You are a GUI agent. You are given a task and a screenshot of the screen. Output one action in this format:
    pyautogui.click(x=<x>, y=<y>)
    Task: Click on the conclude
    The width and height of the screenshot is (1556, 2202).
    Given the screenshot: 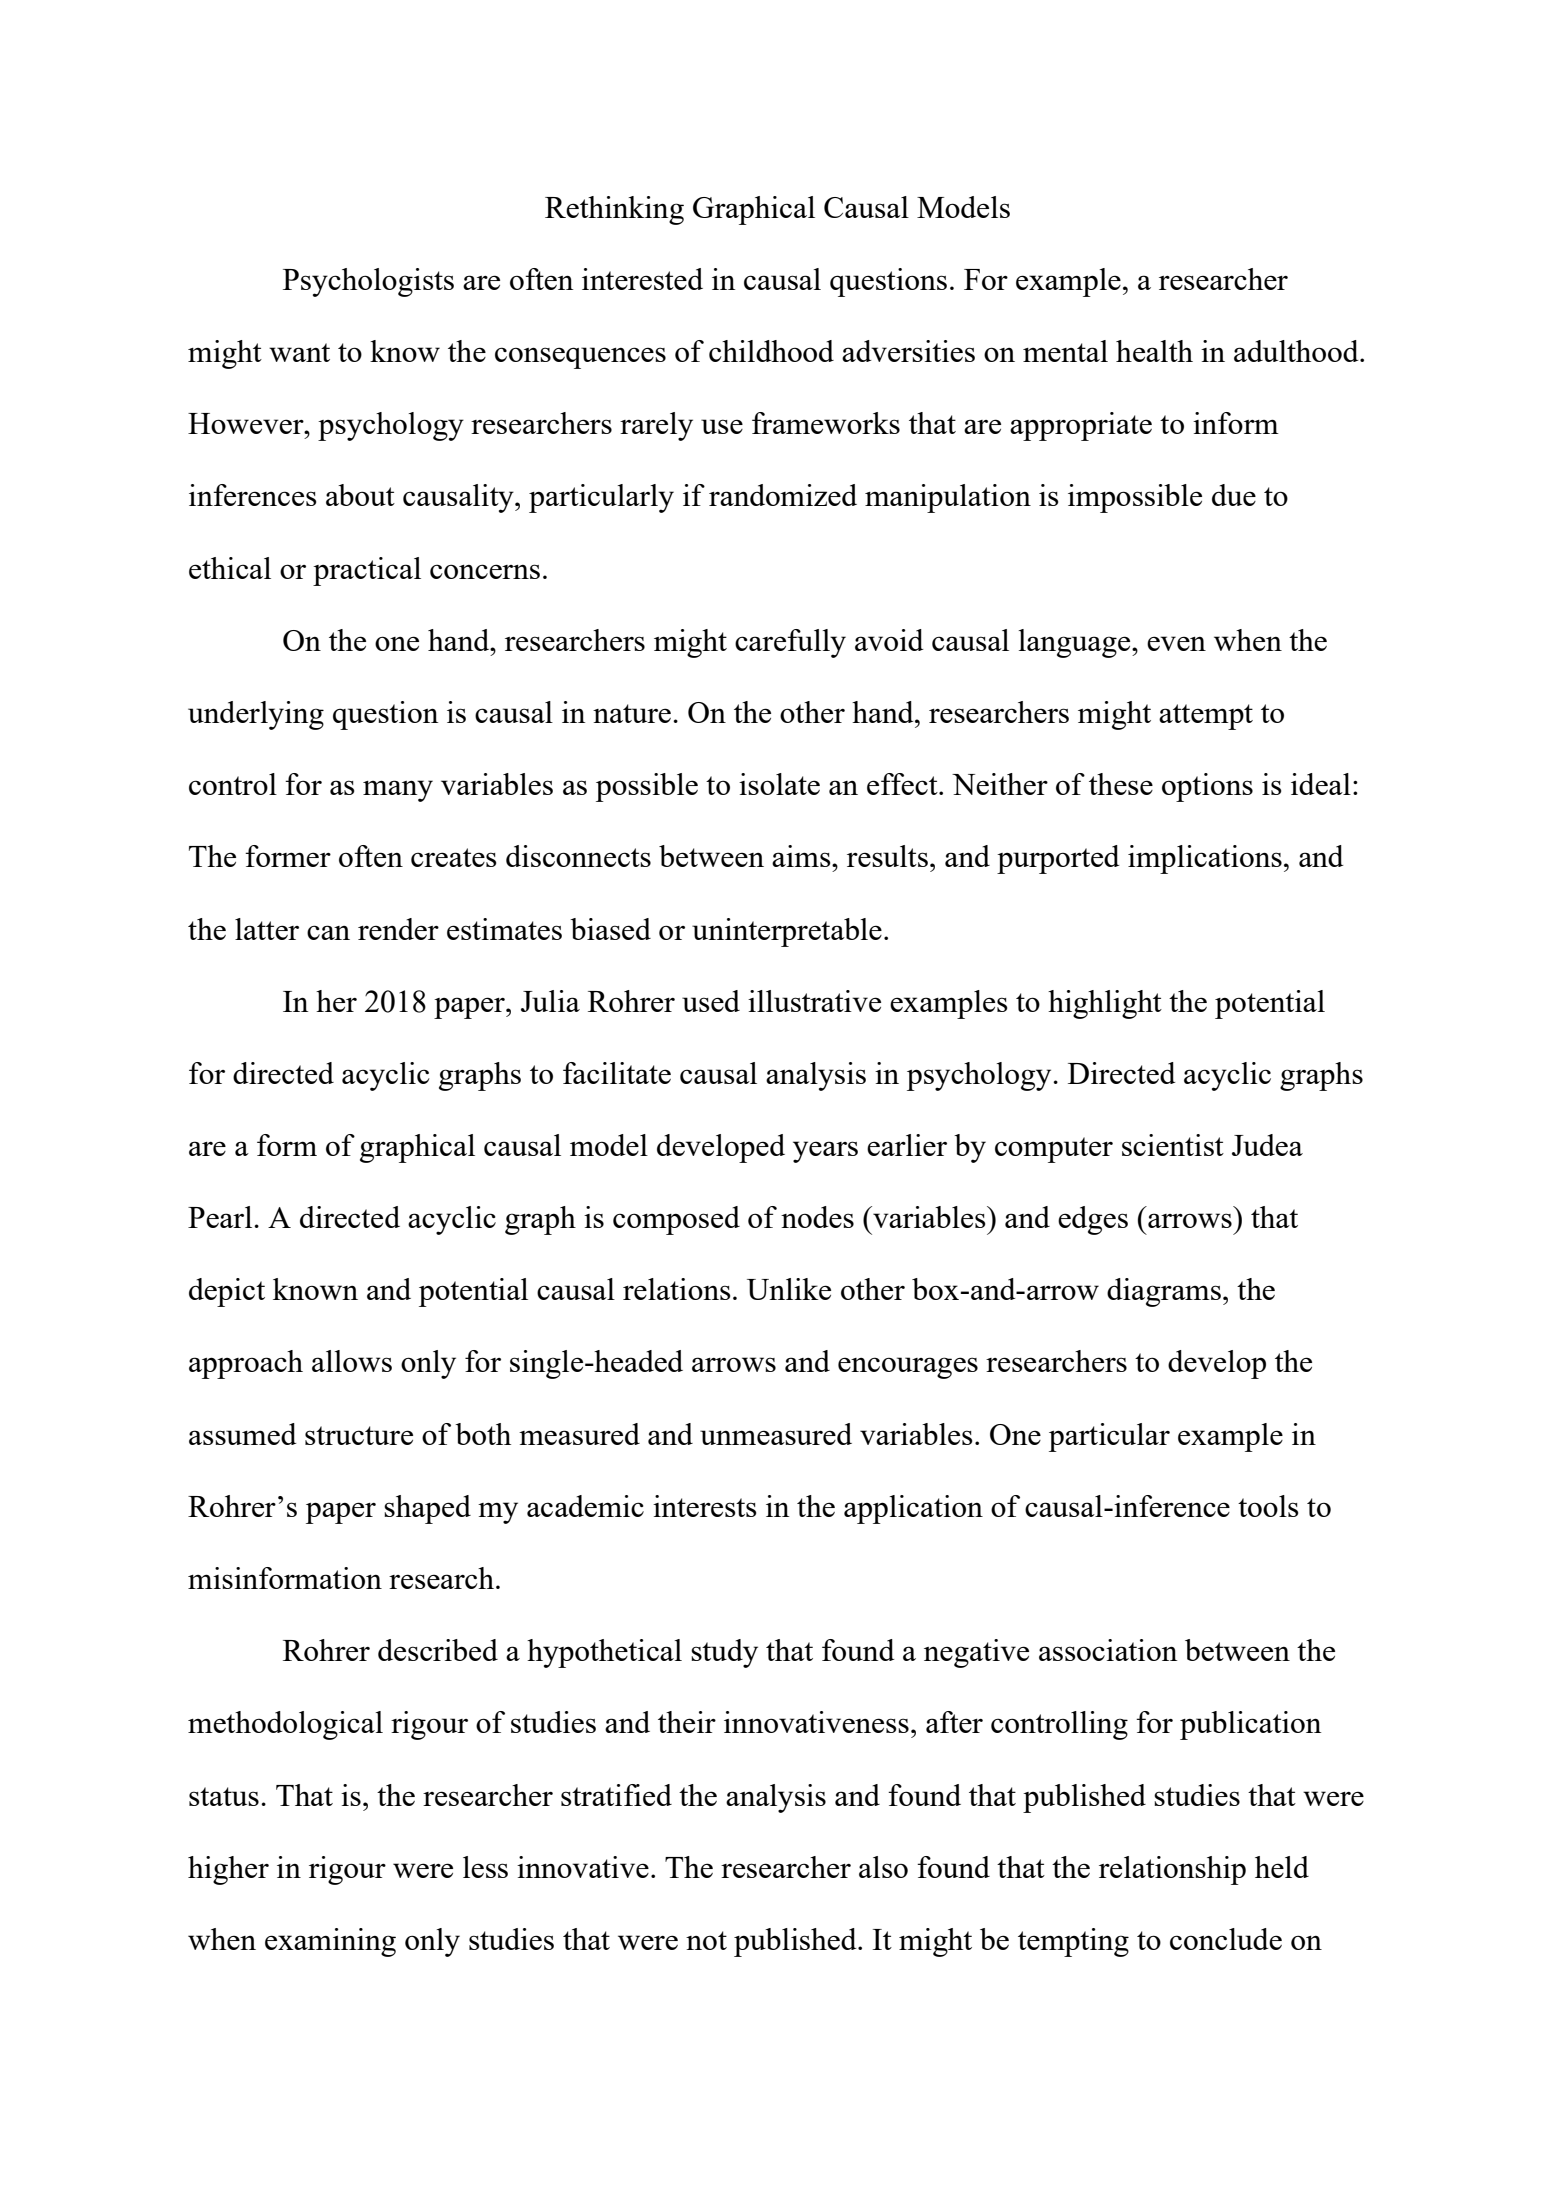 What is the action you would take?
    pyautogui.click(x=1226, y=1939)
